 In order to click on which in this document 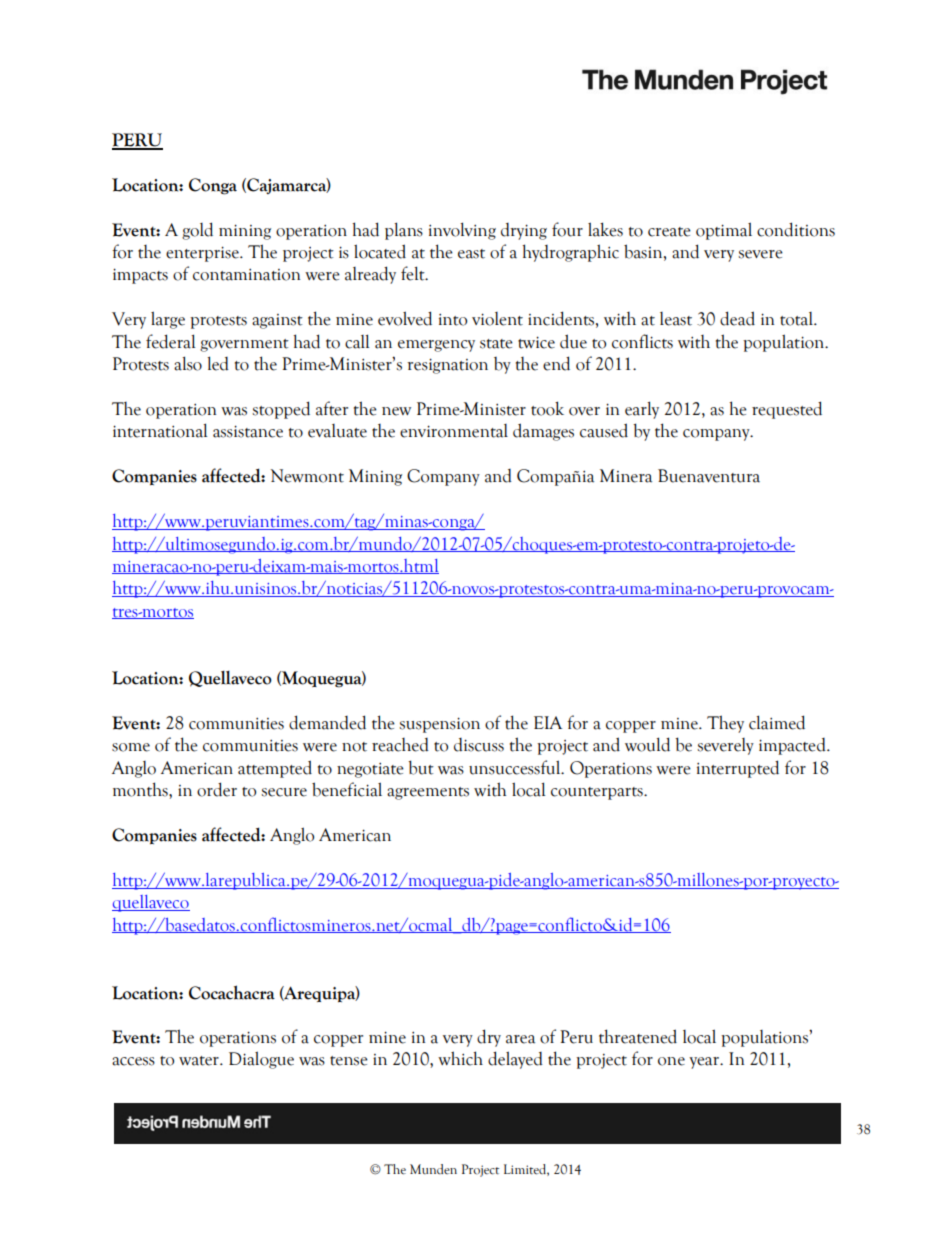, I will do `click(460, 1058)`.
